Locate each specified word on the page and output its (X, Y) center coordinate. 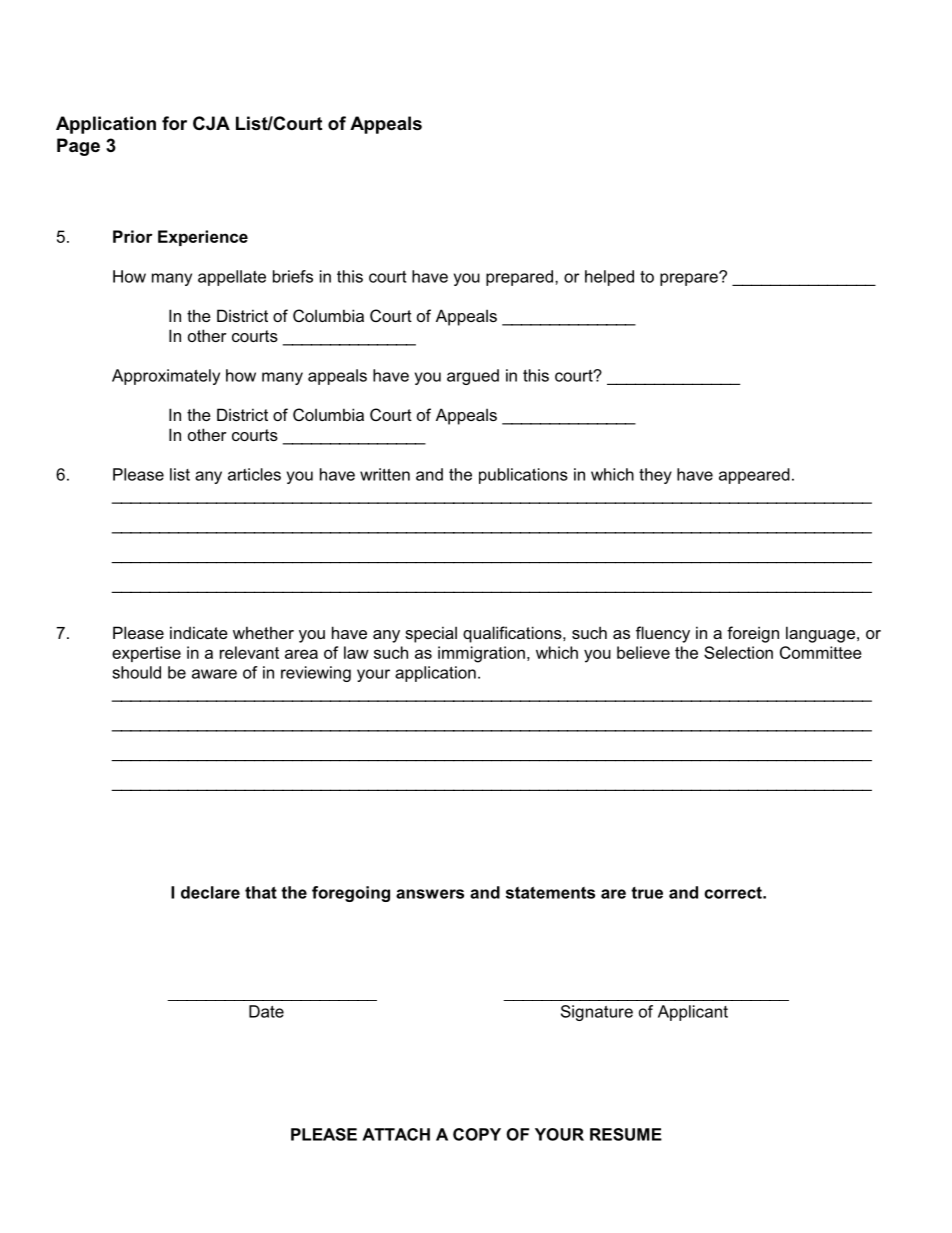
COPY (477, 1134)
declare (210, 892)
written (385, 474)
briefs (293, 276)
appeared (754, 476)
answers (430, 894)
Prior (133, 236)
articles (254, 474)
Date (266, 1011)
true (647, 893)
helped (609, 278)
